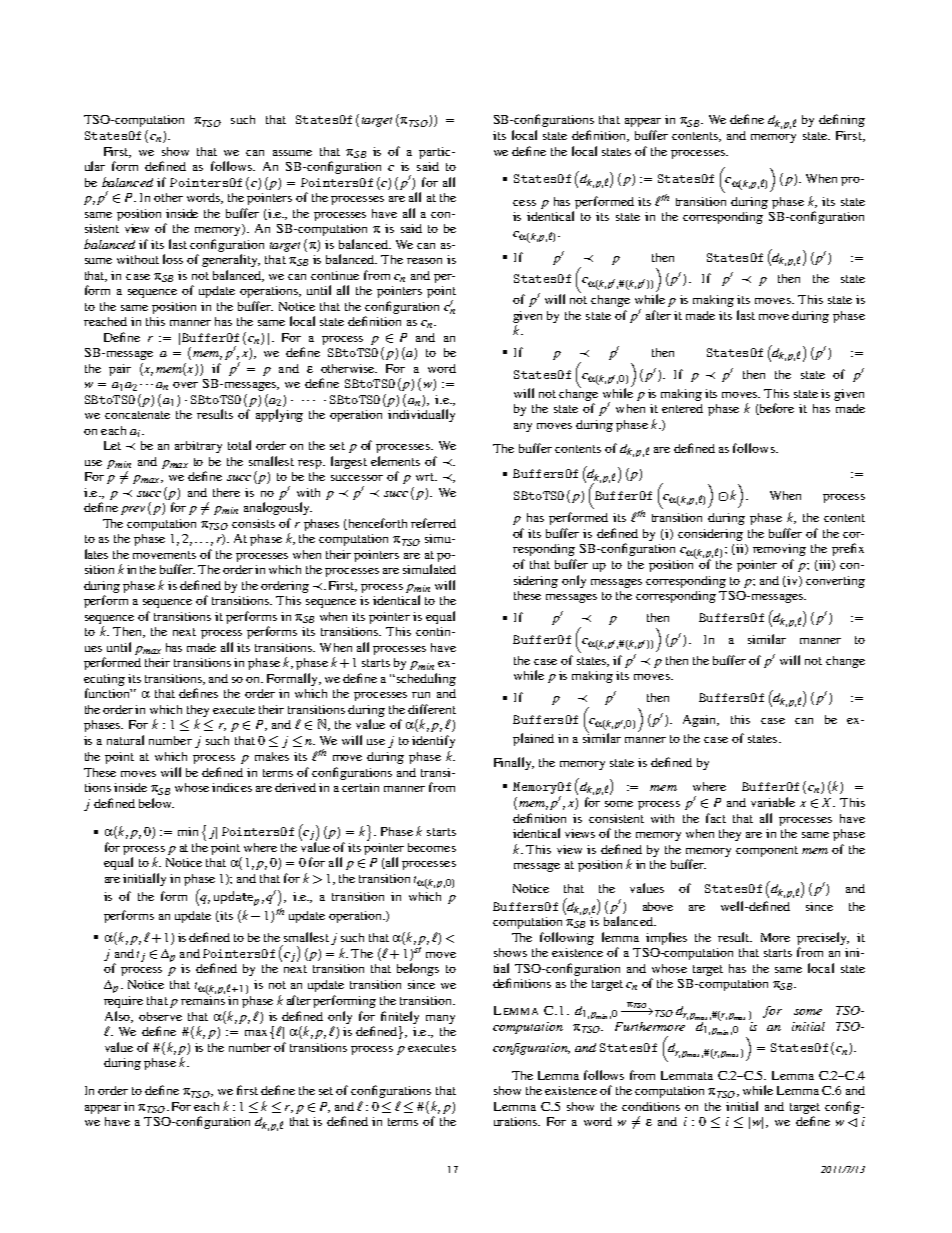 The height and width of the page is (1233, 952). What do you see at coordinates (253, 523) in the page?
I see `consists` at bounding box center [253, 523].
